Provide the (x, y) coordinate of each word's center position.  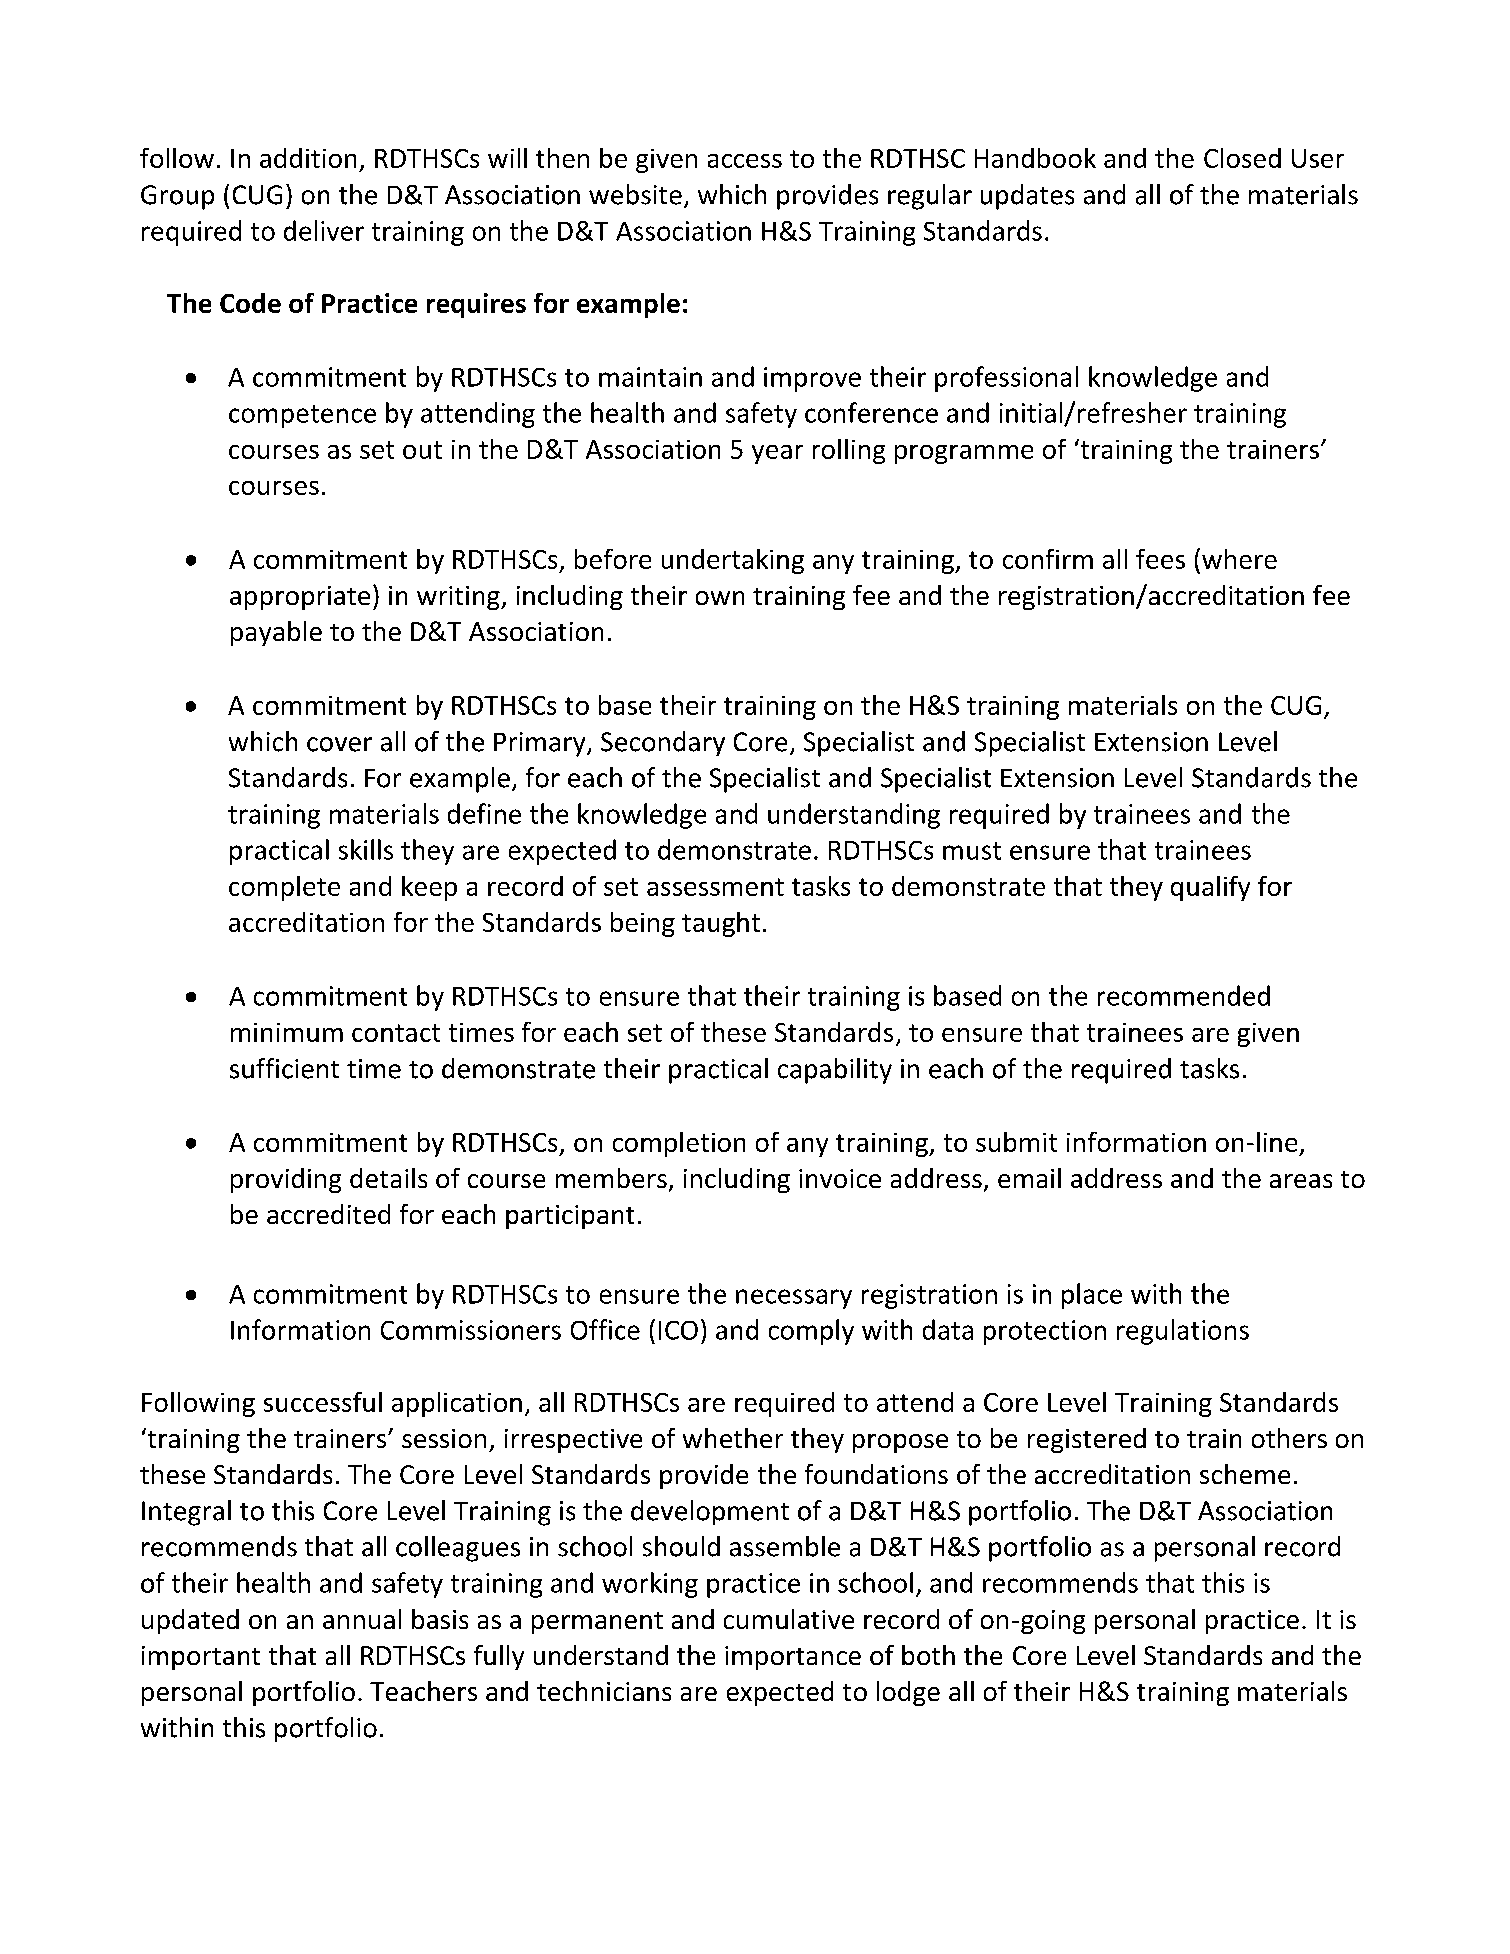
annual (362, 1619)
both (928, 1655)
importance (793, 1658)
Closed (1242, 158)
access (745, 161)
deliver (324, 230)
